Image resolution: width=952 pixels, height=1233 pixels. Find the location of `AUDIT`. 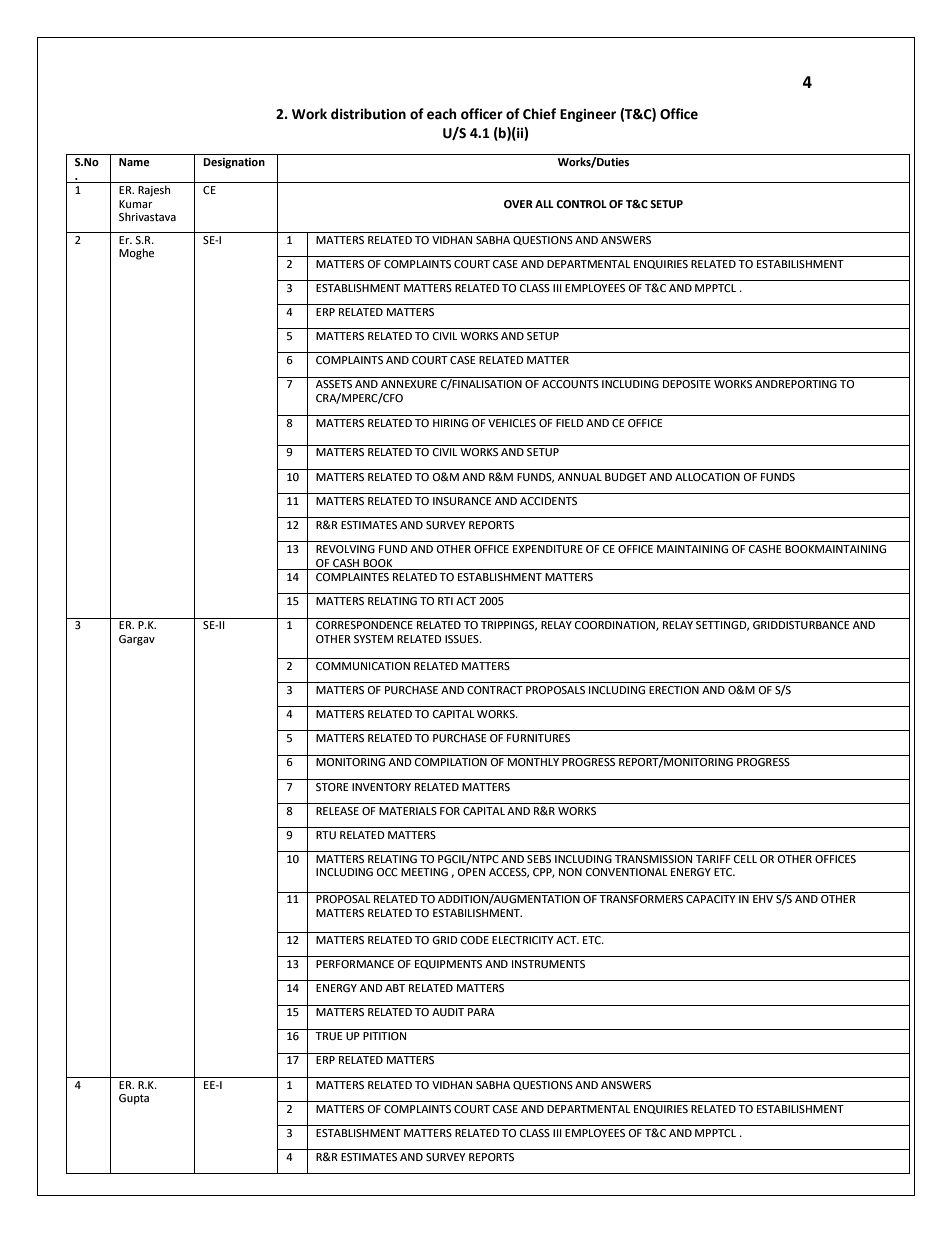

AUDIT is located at coordinates (448, 1012).
